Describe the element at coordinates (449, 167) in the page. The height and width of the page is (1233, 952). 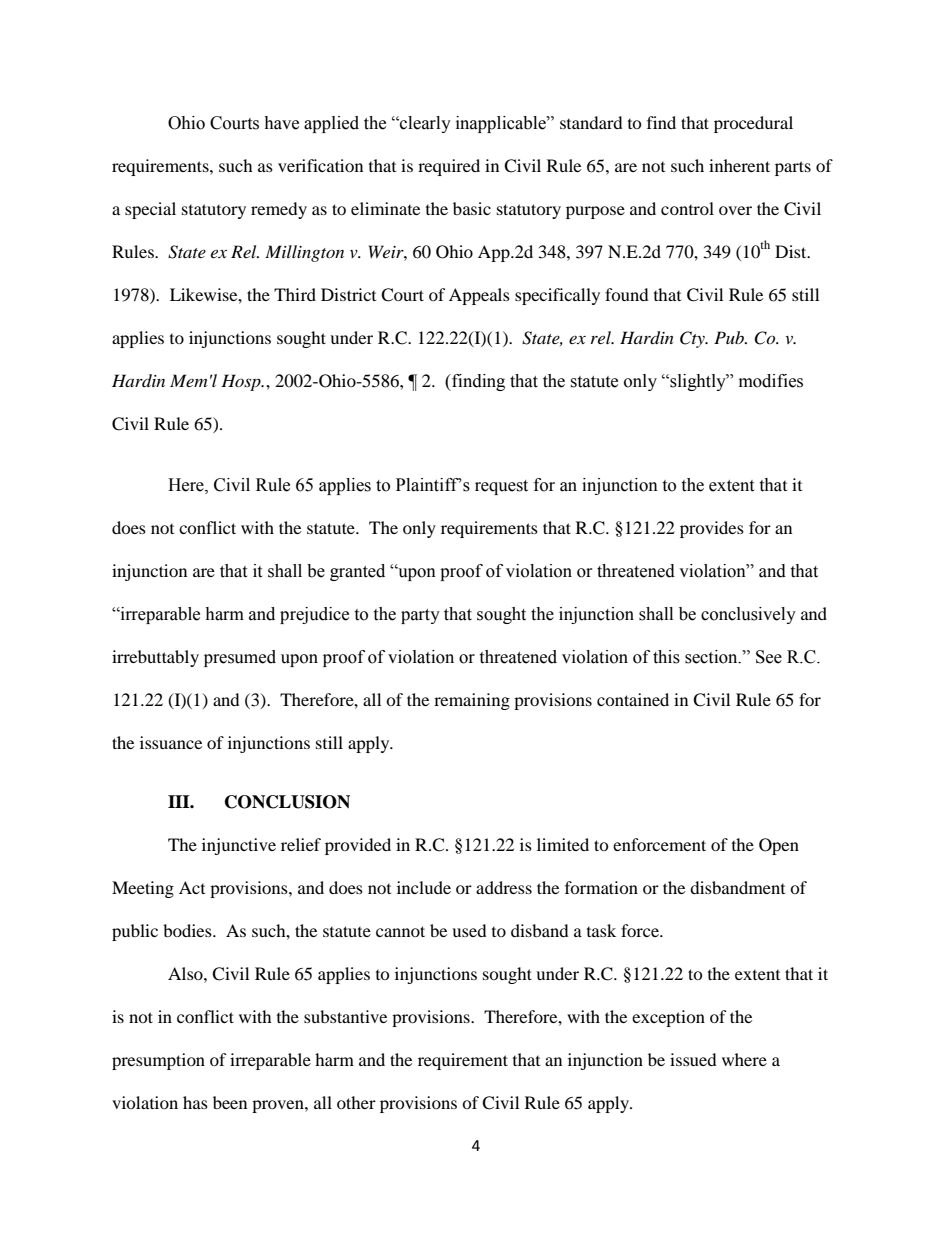
I see `required` at that location.
